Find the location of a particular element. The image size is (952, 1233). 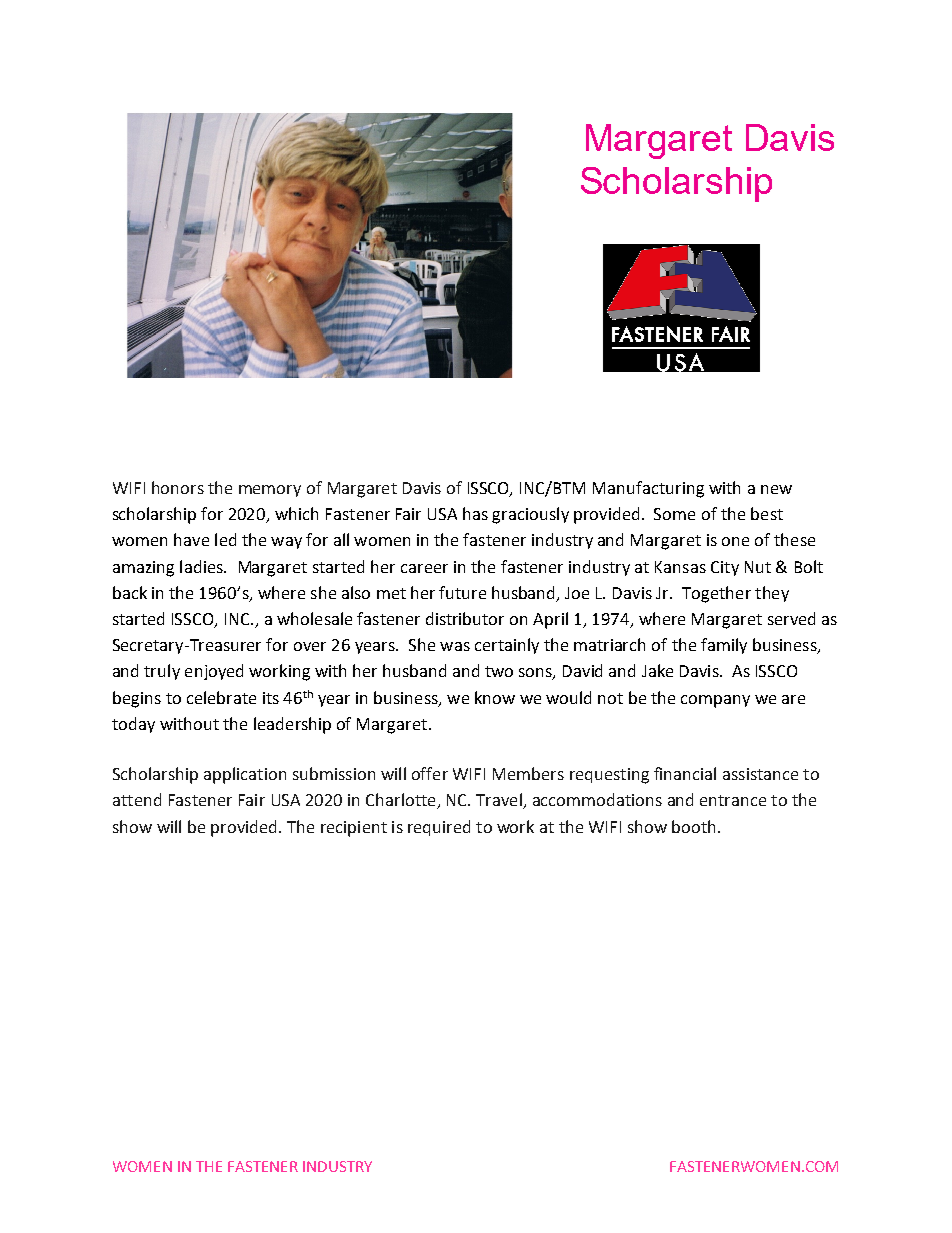

Together is located at coordinates (716, 594).
